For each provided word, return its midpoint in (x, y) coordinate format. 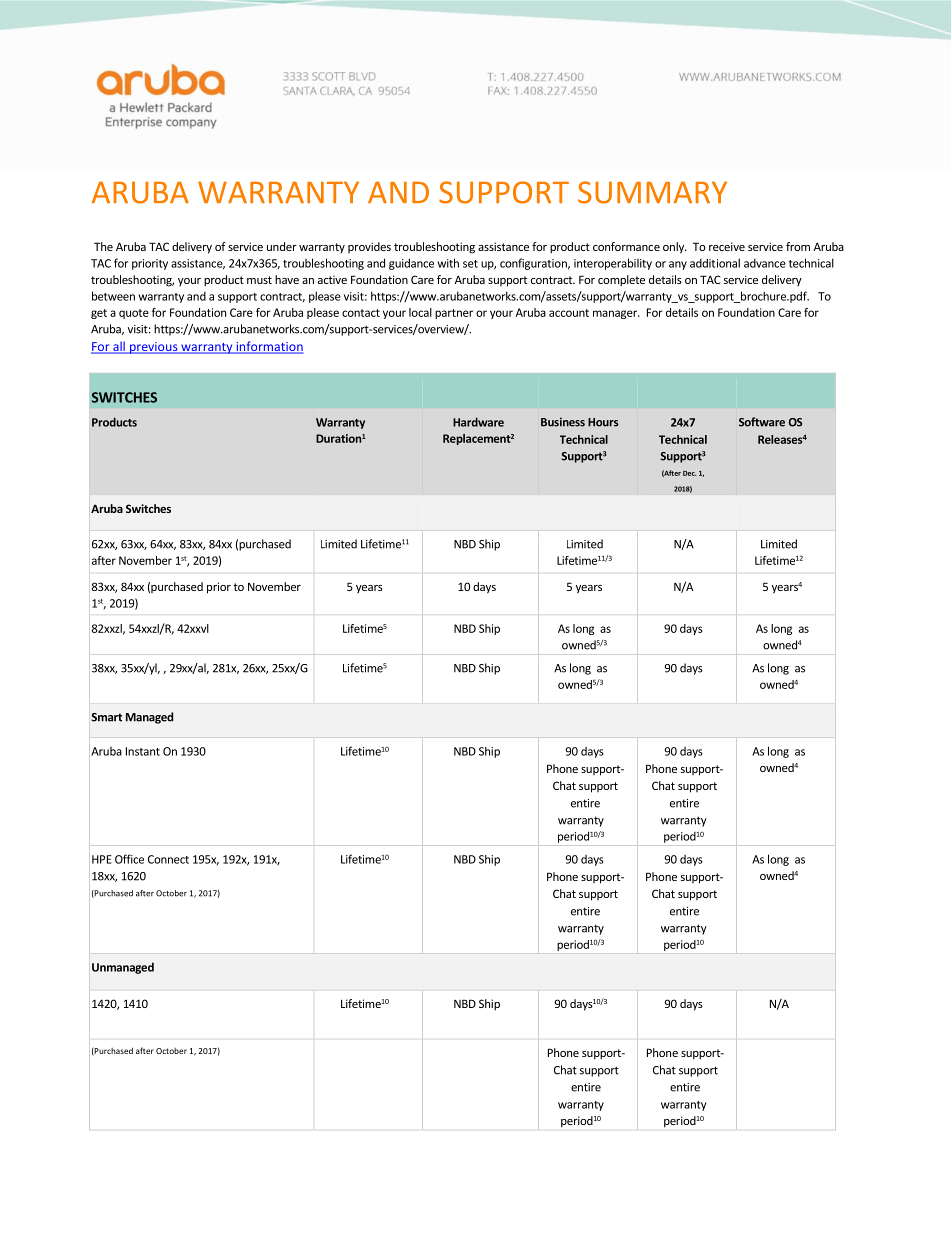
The (103, 246)
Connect (168, 859)
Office (129, 859)
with (448, 263)
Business (563, 422)
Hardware (478, 422)
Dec (689, 473)
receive (727, 246)
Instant (143, 751)
